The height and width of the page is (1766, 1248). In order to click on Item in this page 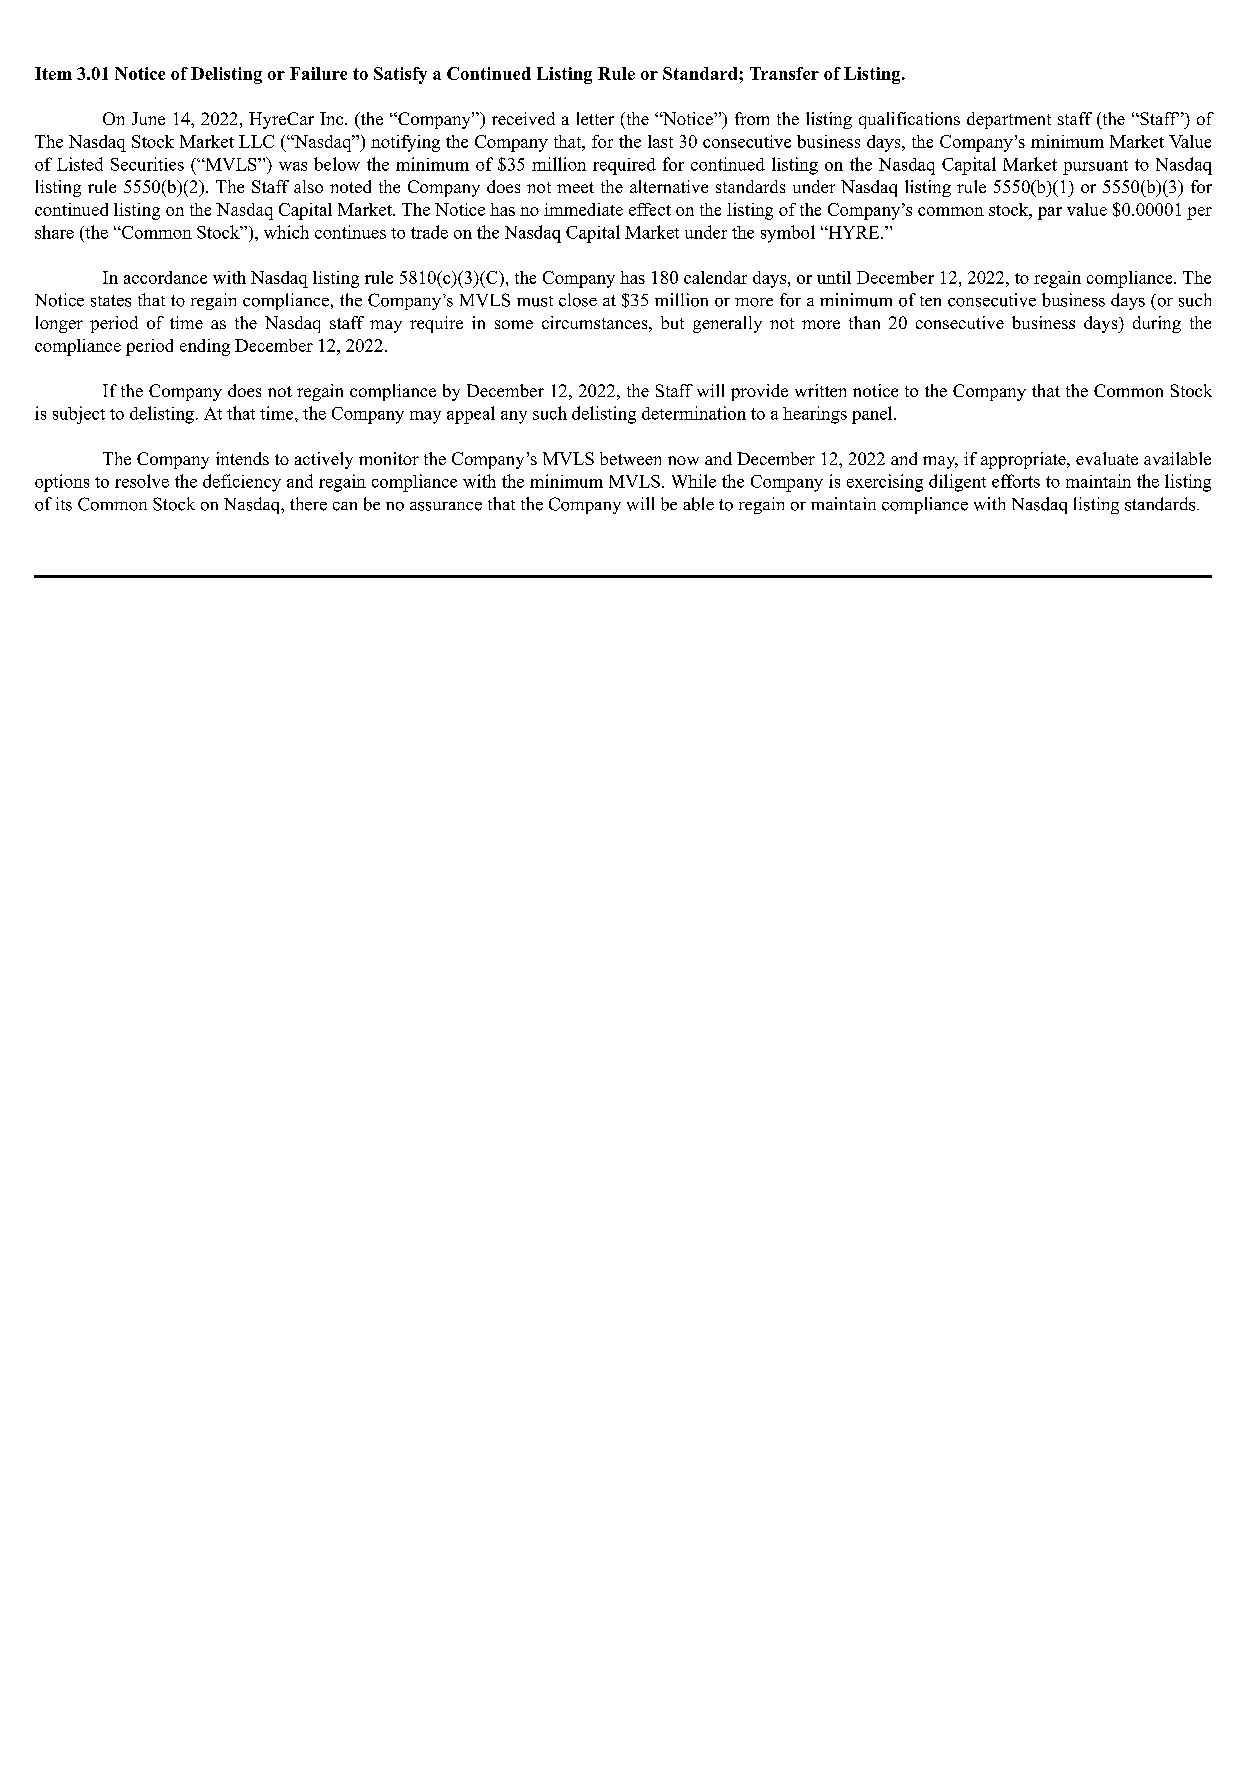, I will do `click(53, 73)`.
